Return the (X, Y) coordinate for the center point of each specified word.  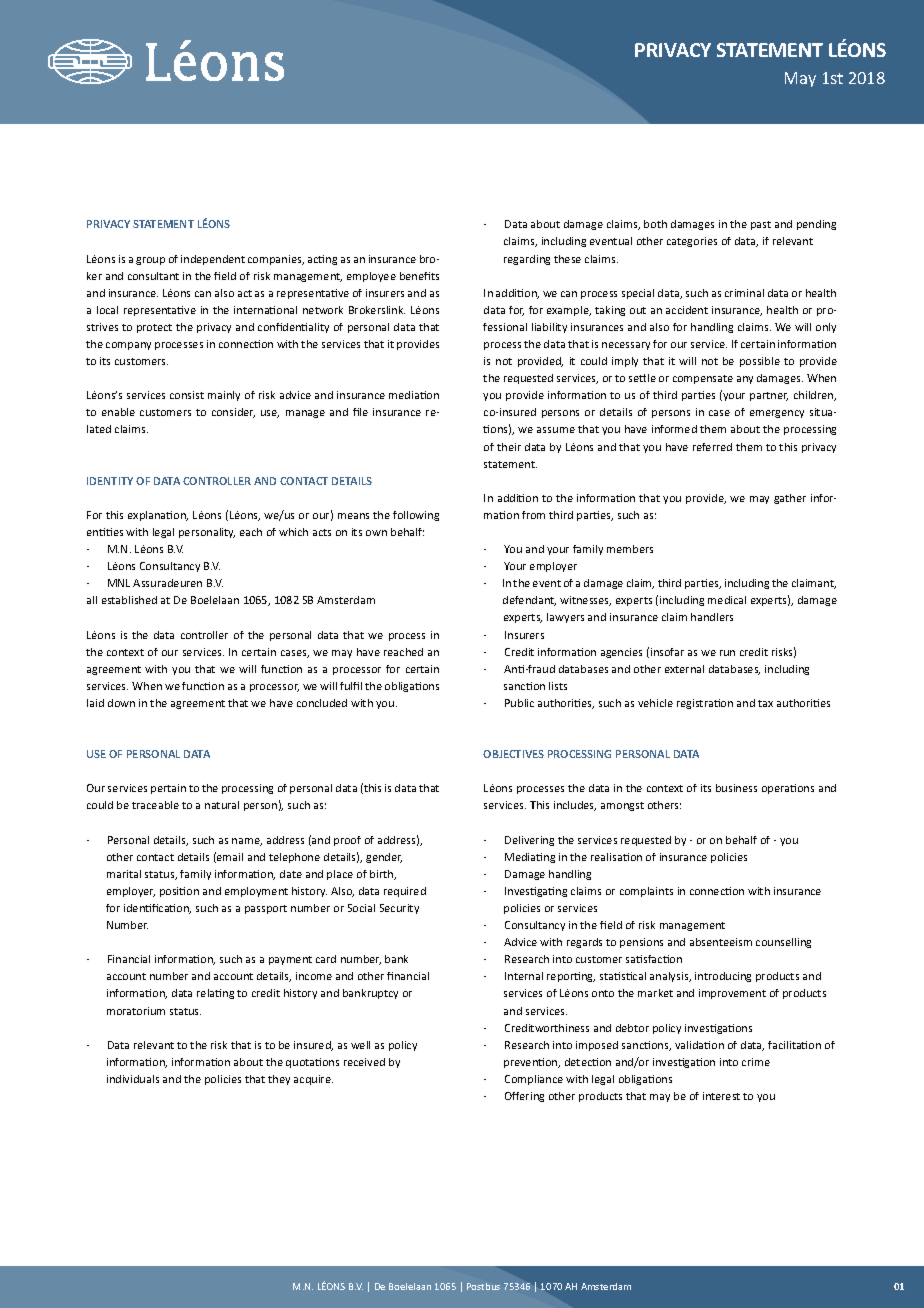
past (761, 225)
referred (712, 447)
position (179, 892)
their (509, 447)
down (121, 703)
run (727, 653)
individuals (133, 1079)
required (405, 892)
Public (519, 703)
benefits (419, 276)
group (150, 261)
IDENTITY (110, 481)
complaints (646, 892)
